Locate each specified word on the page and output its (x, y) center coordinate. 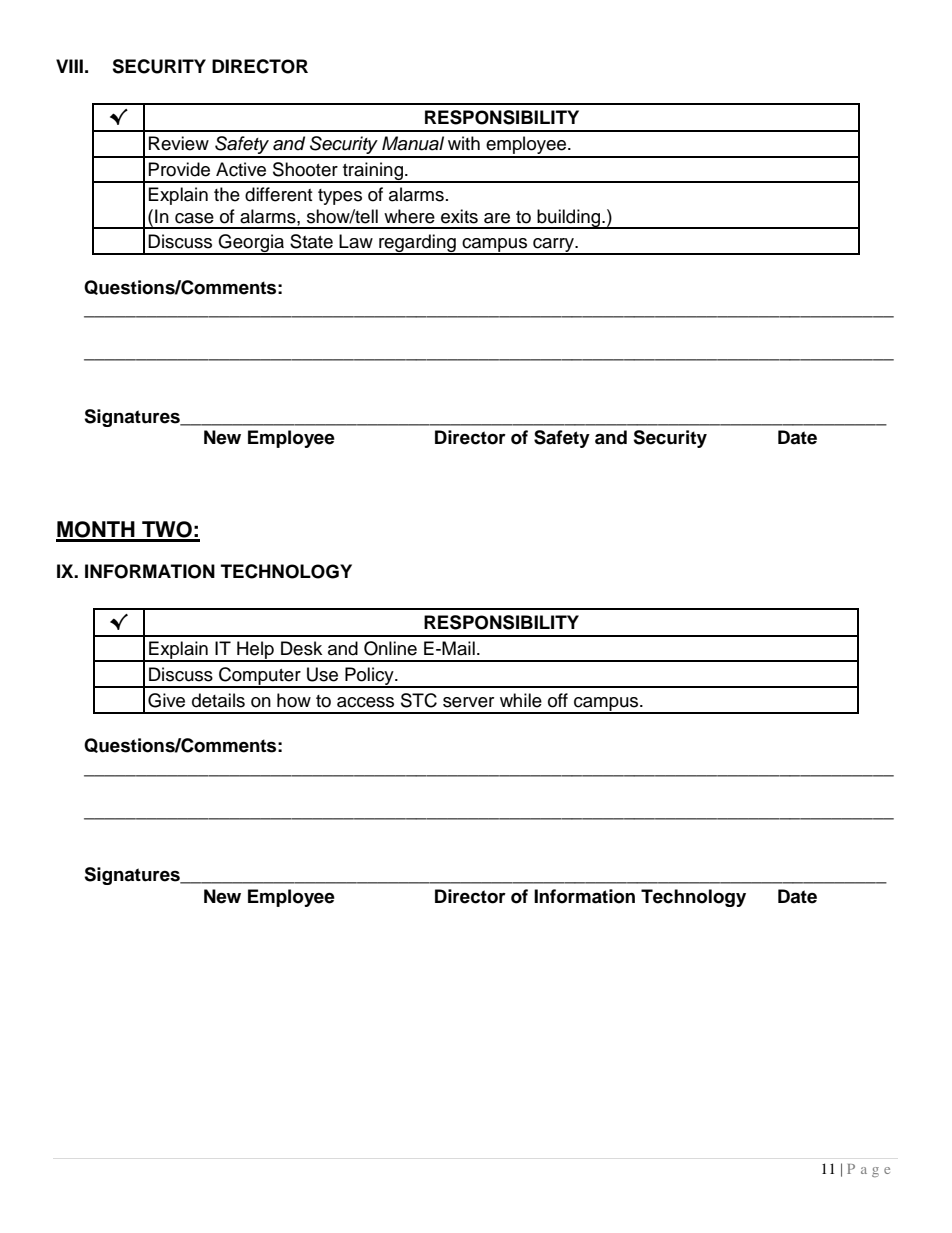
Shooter (305, 169)
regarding (417, 244)
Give (166, 700)
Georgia (252, 244)
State (311, 241)
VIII (69, 66)
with (464, 143)
